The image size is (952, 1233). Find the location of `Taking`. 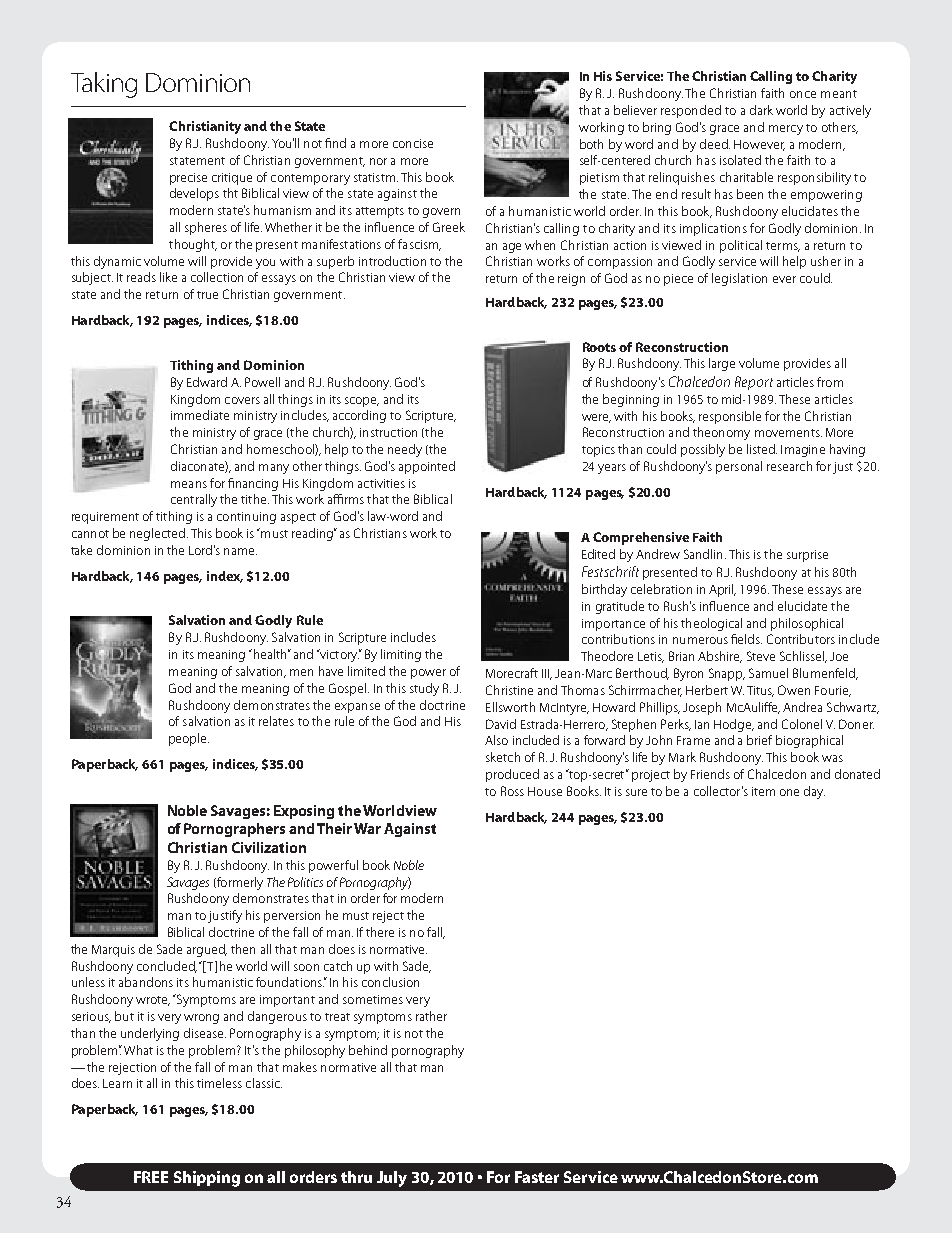

Taking is located at coordinates (104, 85).
